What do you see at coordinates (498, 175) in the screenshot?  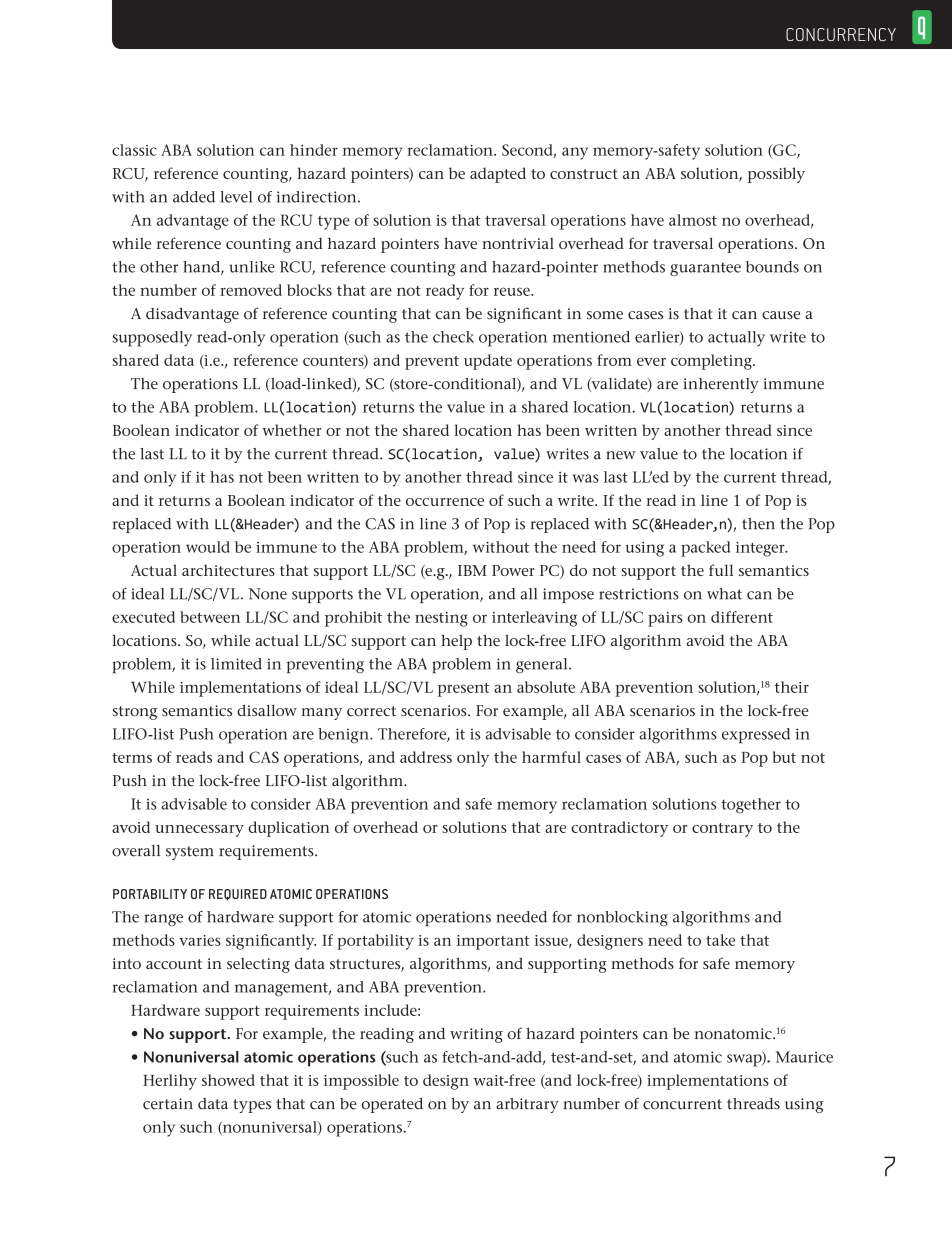 I see `adapted` at bounding box center [498, 175].
